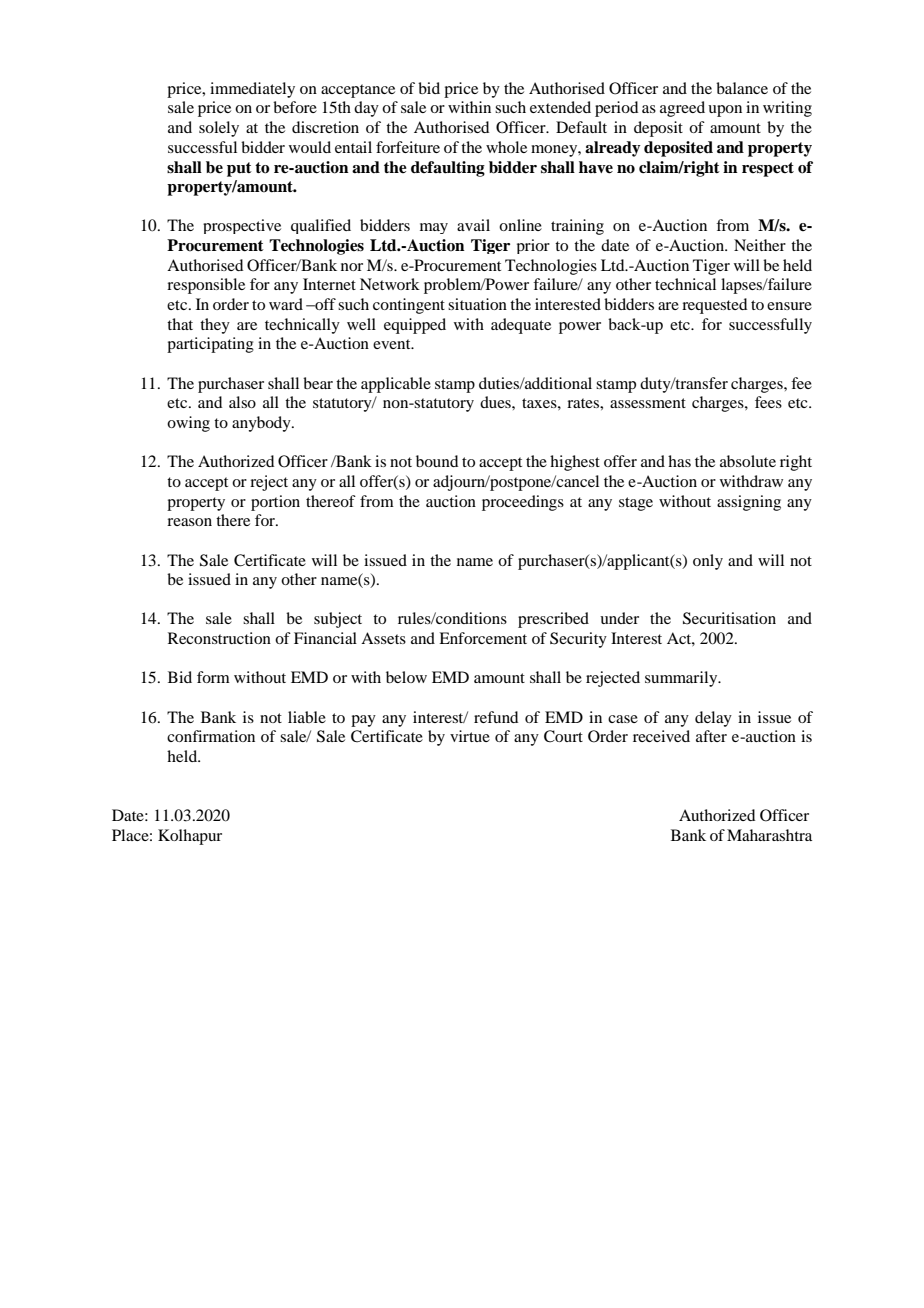  I want to click on summarily, so click(682, 679).
